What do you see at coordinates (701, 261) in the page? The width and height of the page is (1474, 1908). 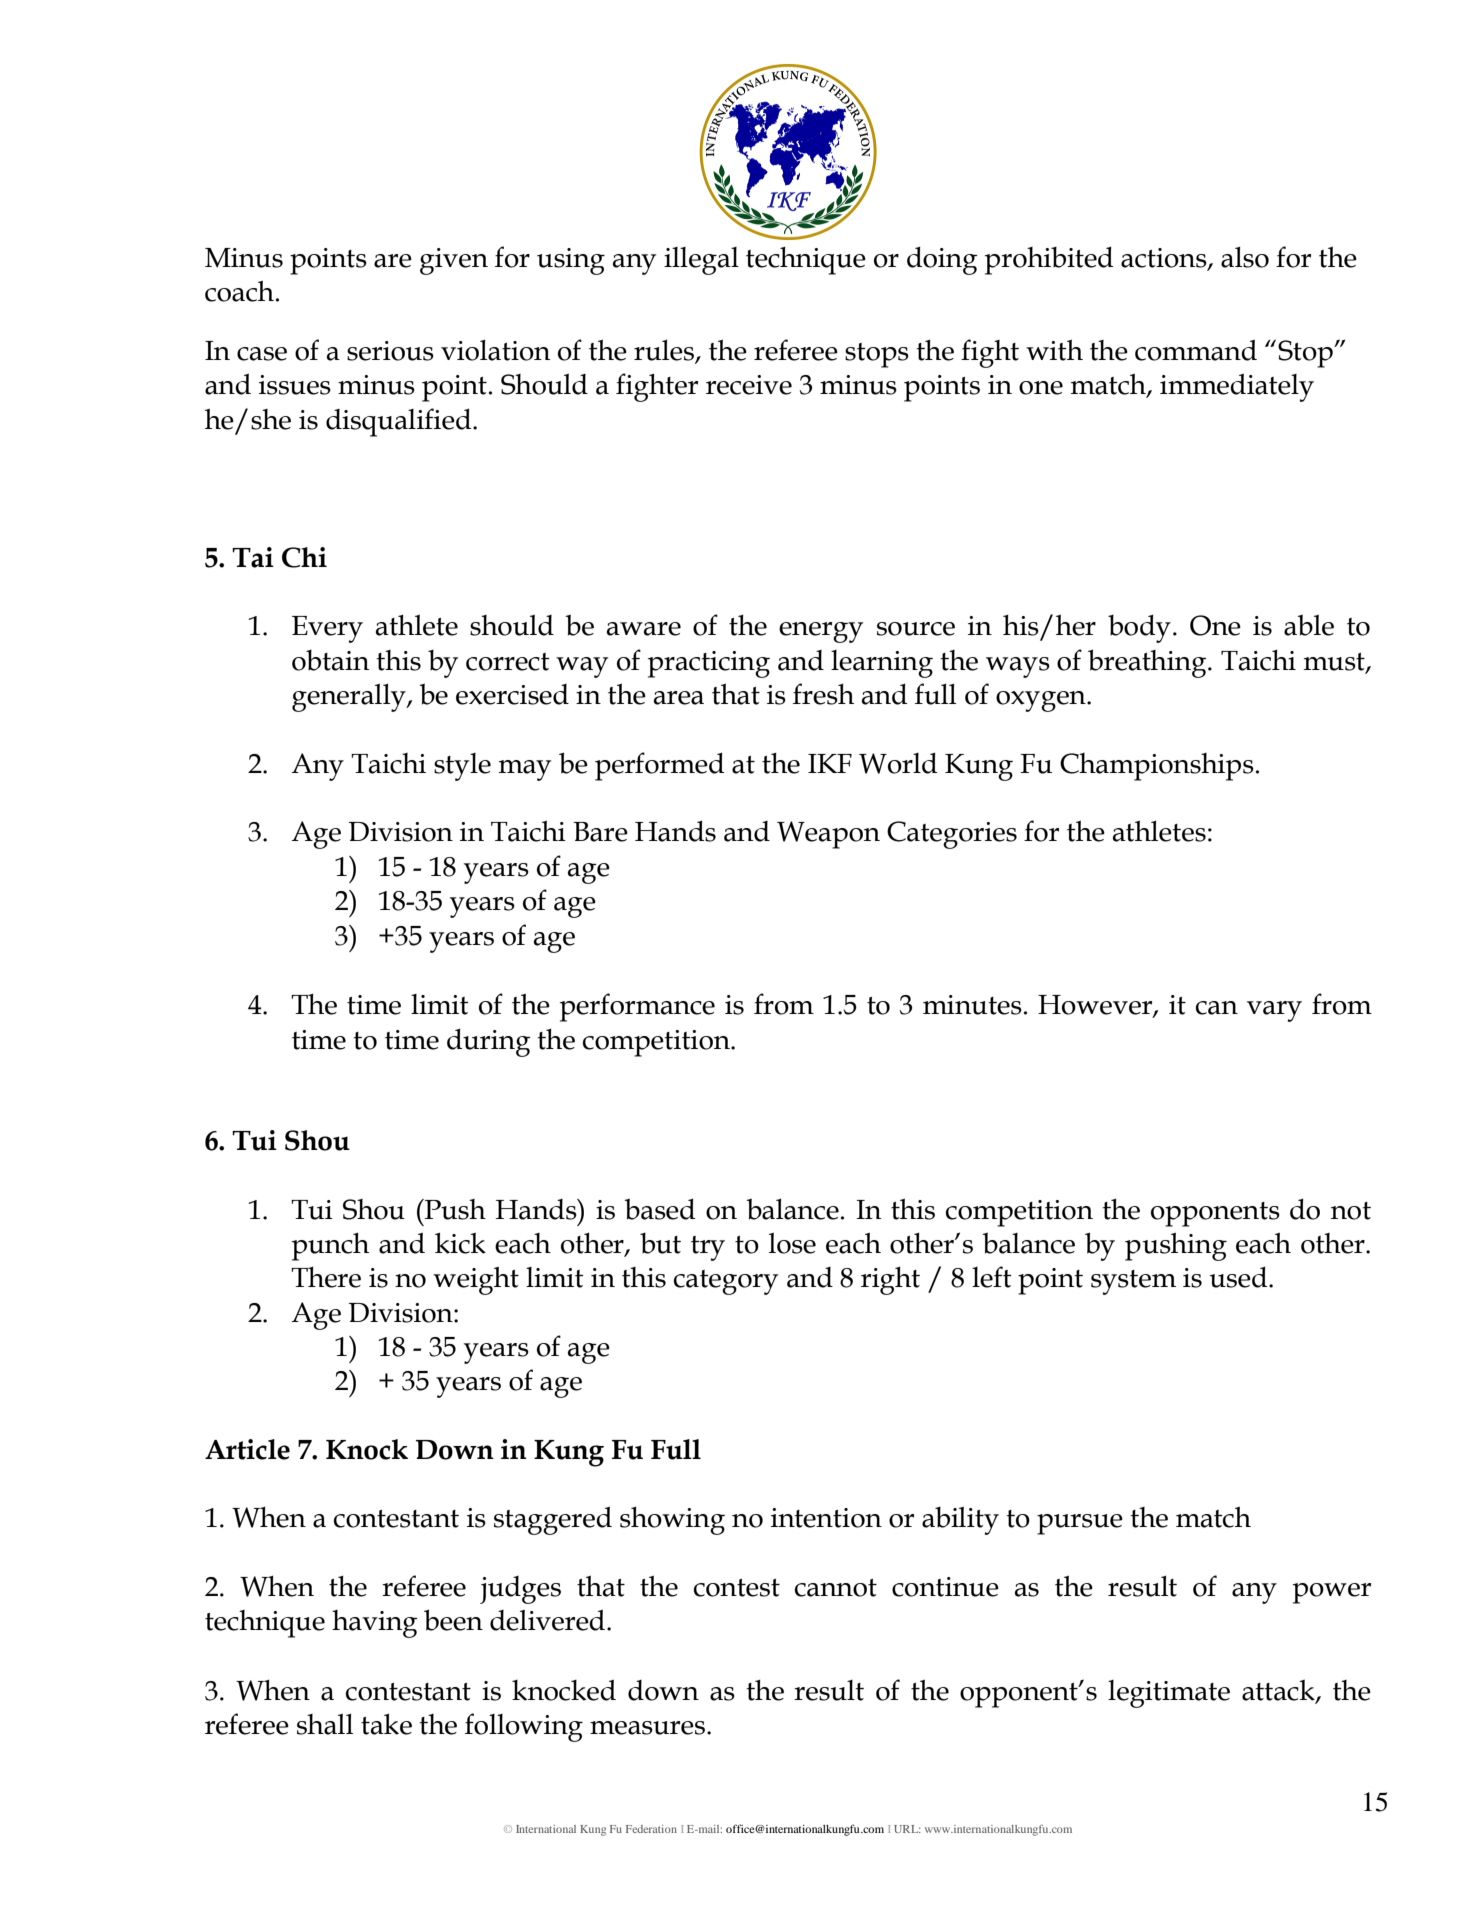 I see `illegal` at bounding box center [701, 261].
